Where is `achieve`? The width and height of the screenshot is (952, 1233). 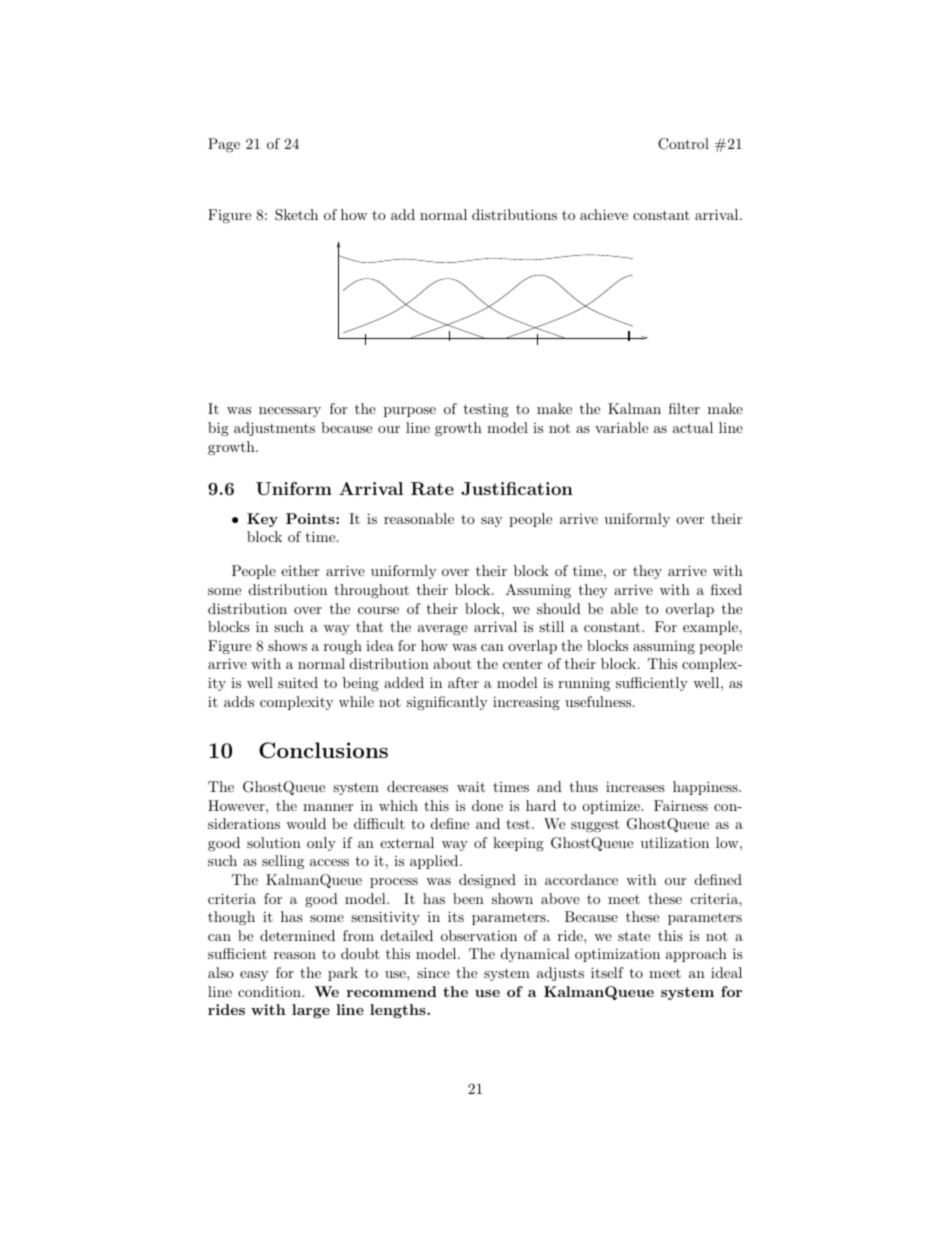
achieve is located at coordinates (604, 214).
